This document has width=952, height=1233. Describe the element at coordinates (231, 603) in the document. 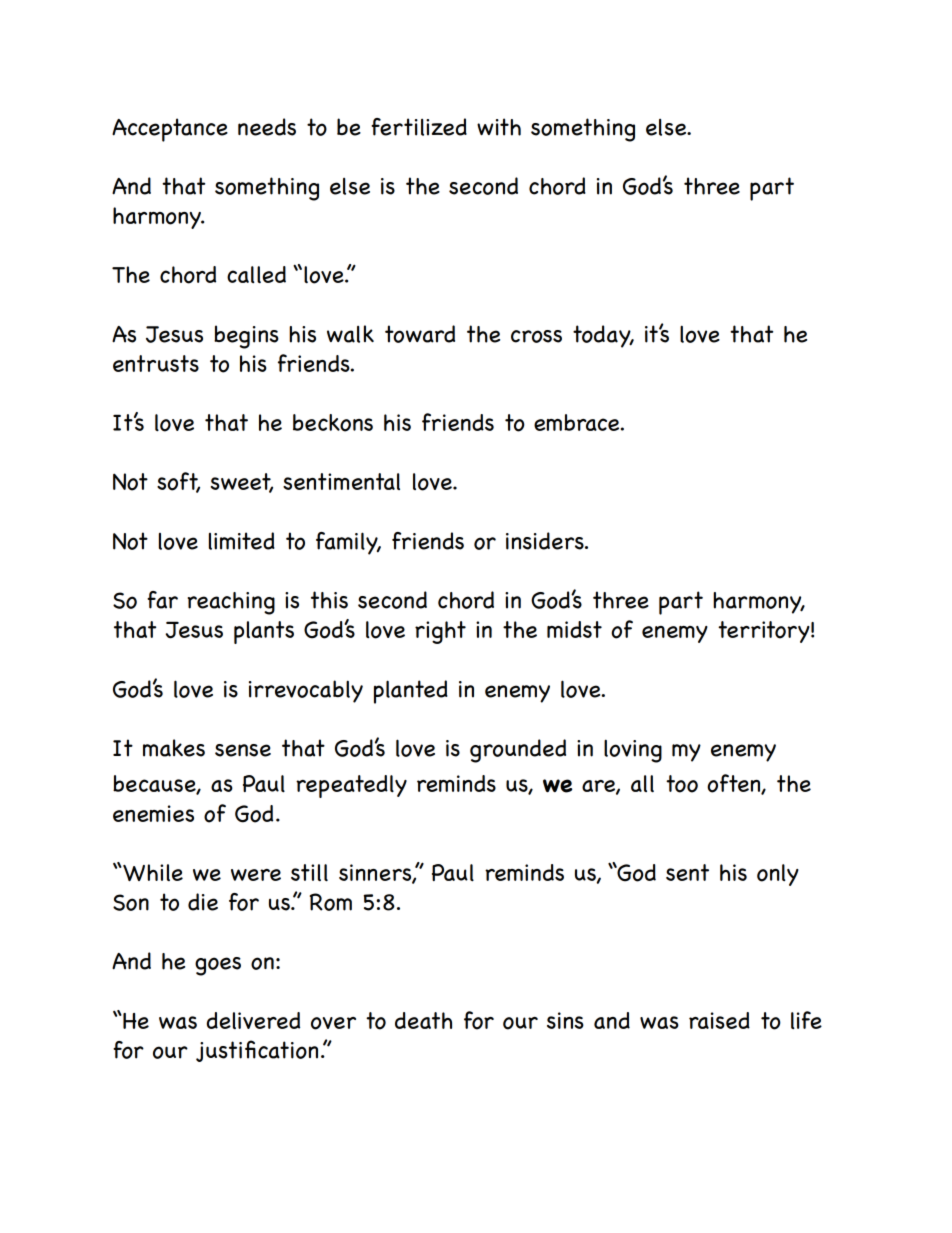

I see `reaching` at that location.
